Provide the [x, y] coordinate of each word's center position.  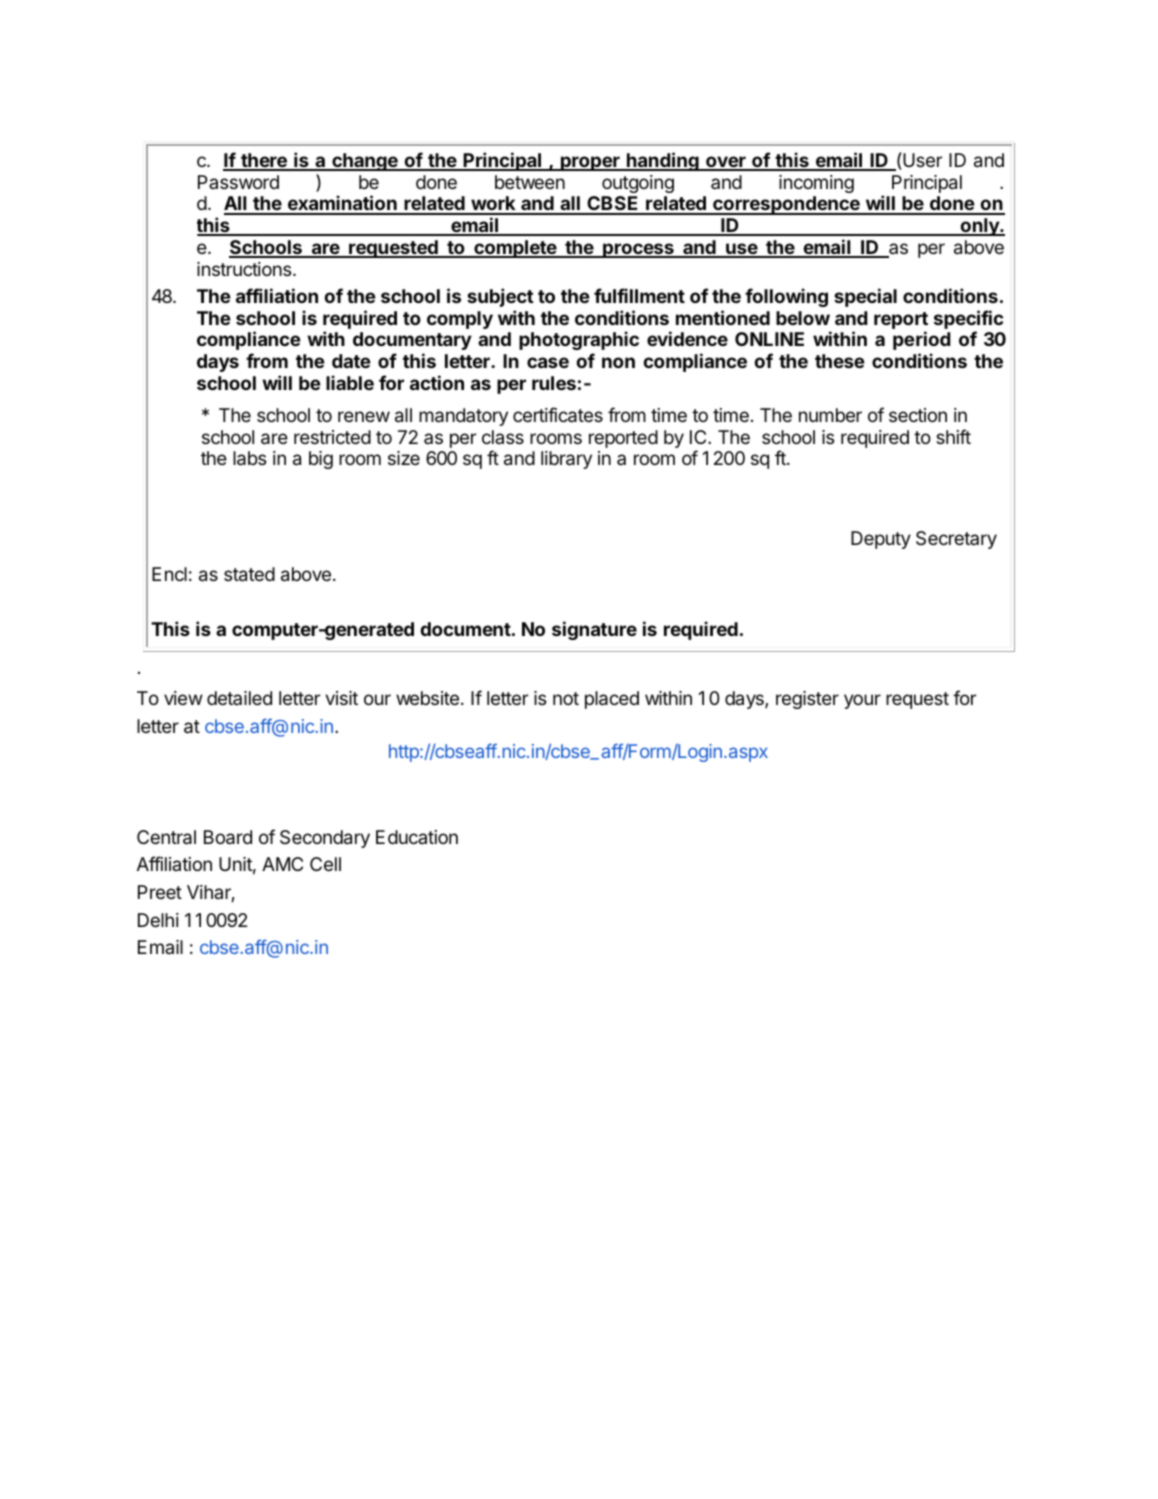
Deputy [881, 540]
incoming [816, 184]
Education [417, 837]
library [566, 460]
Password [238, 182]
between [530, 182]
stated [249, 574]
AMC [282, 864]
